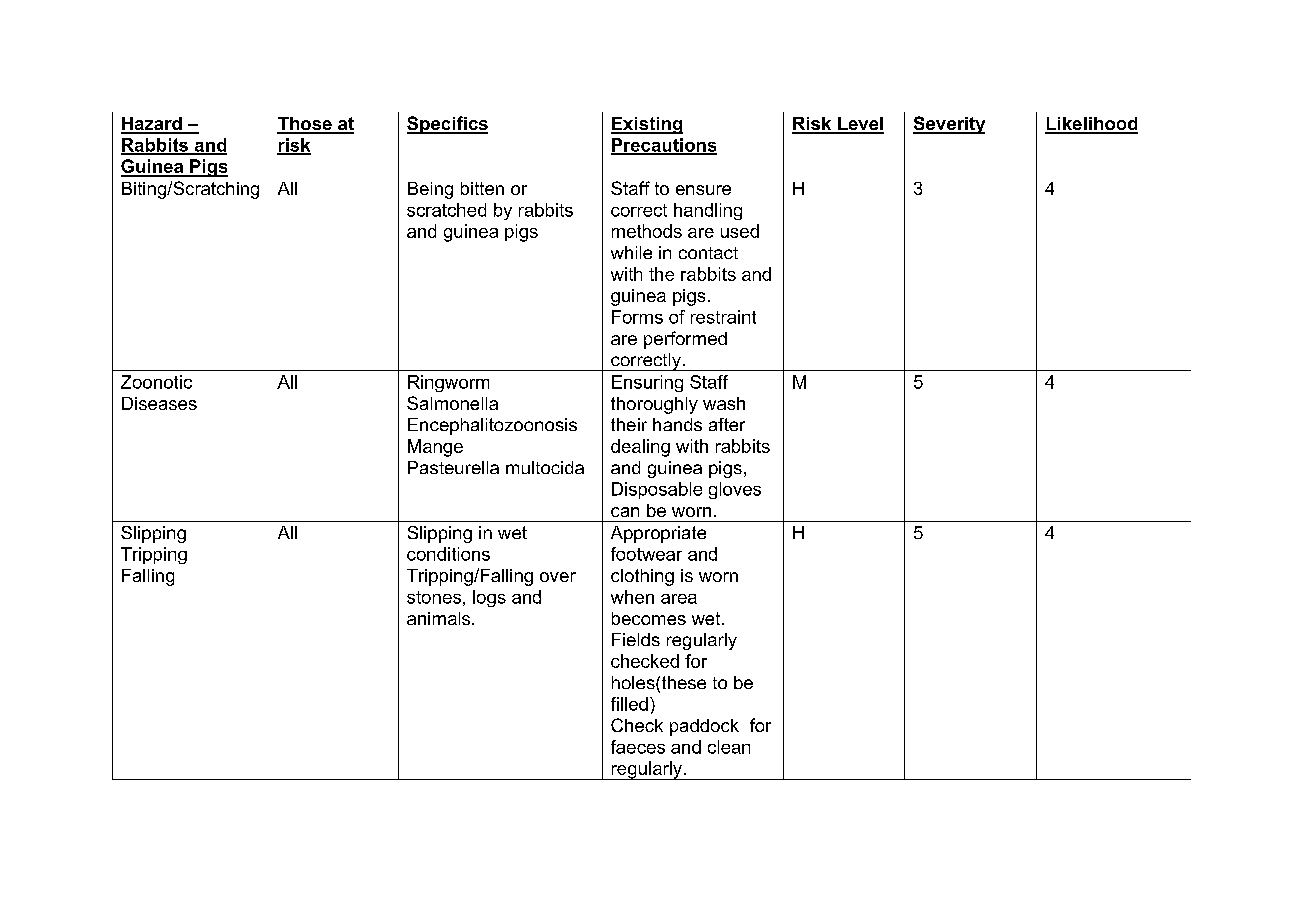 The width and height of the image is (1308, 924). Describe the element at coordinates (156, 382) in the image. I see `Zoonotic` at that location.
